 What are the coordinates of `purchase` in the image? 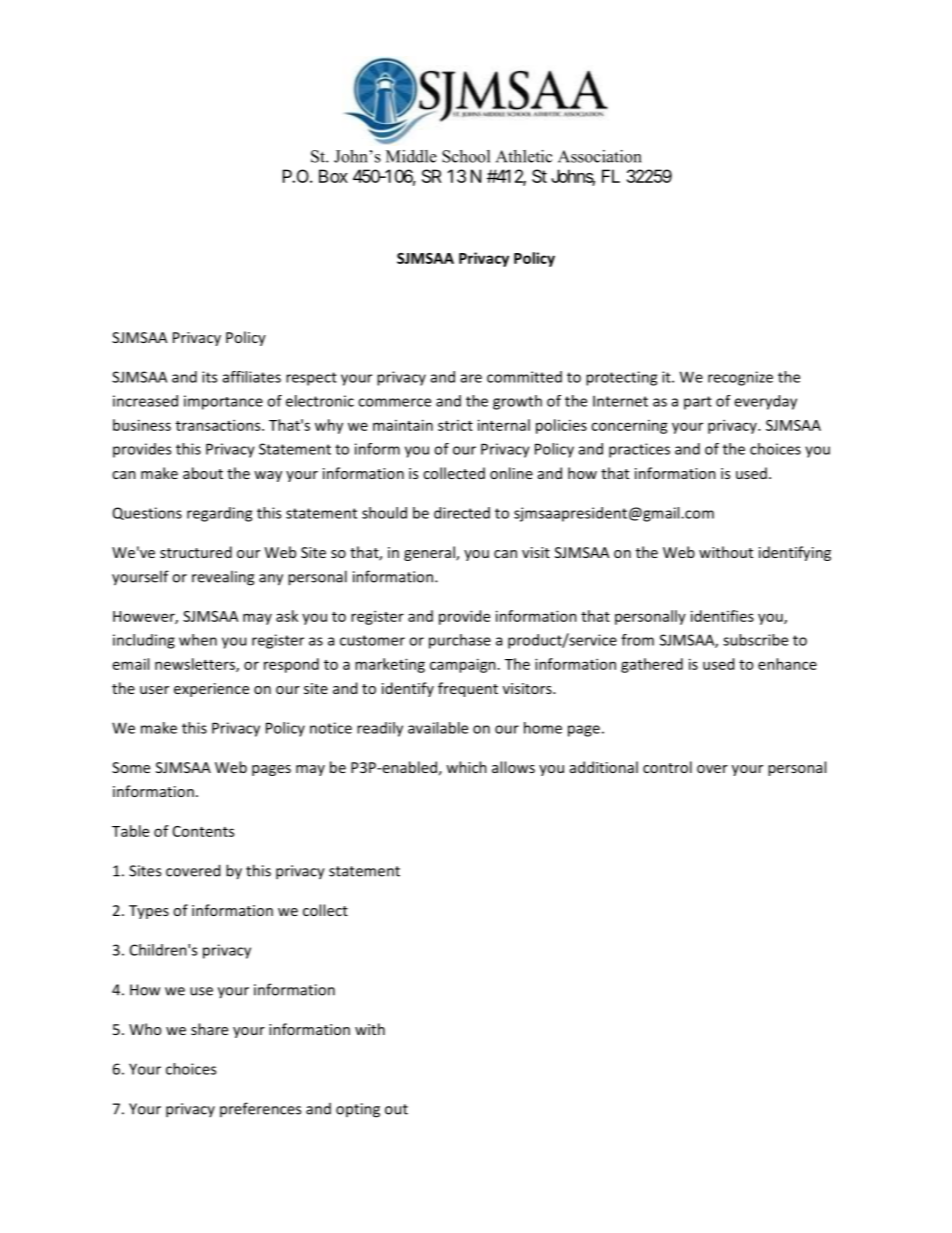 It's located at (460, 641).
